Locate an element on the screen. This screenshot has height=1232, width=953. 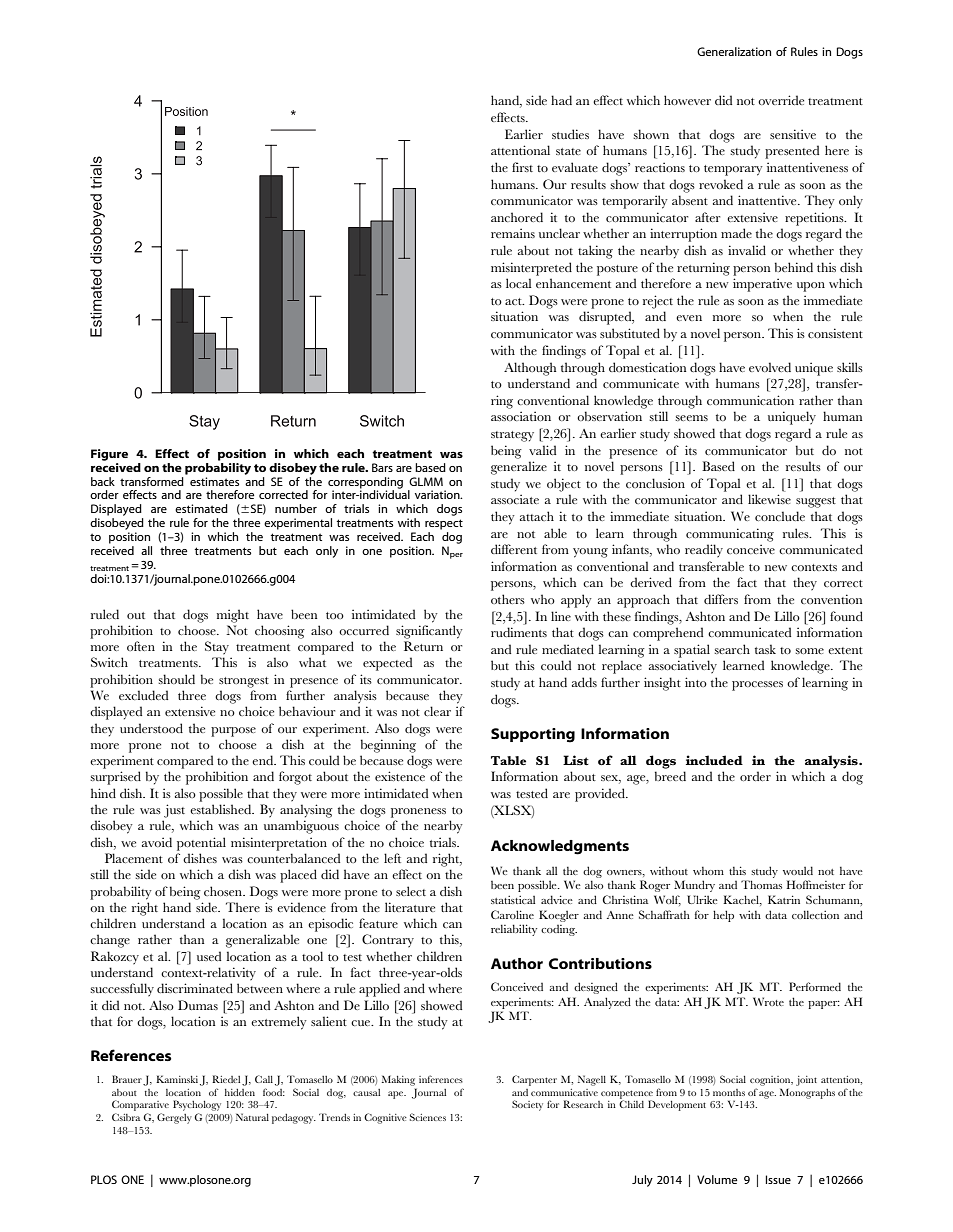
Thomas is located at coordinates (761, 884).
